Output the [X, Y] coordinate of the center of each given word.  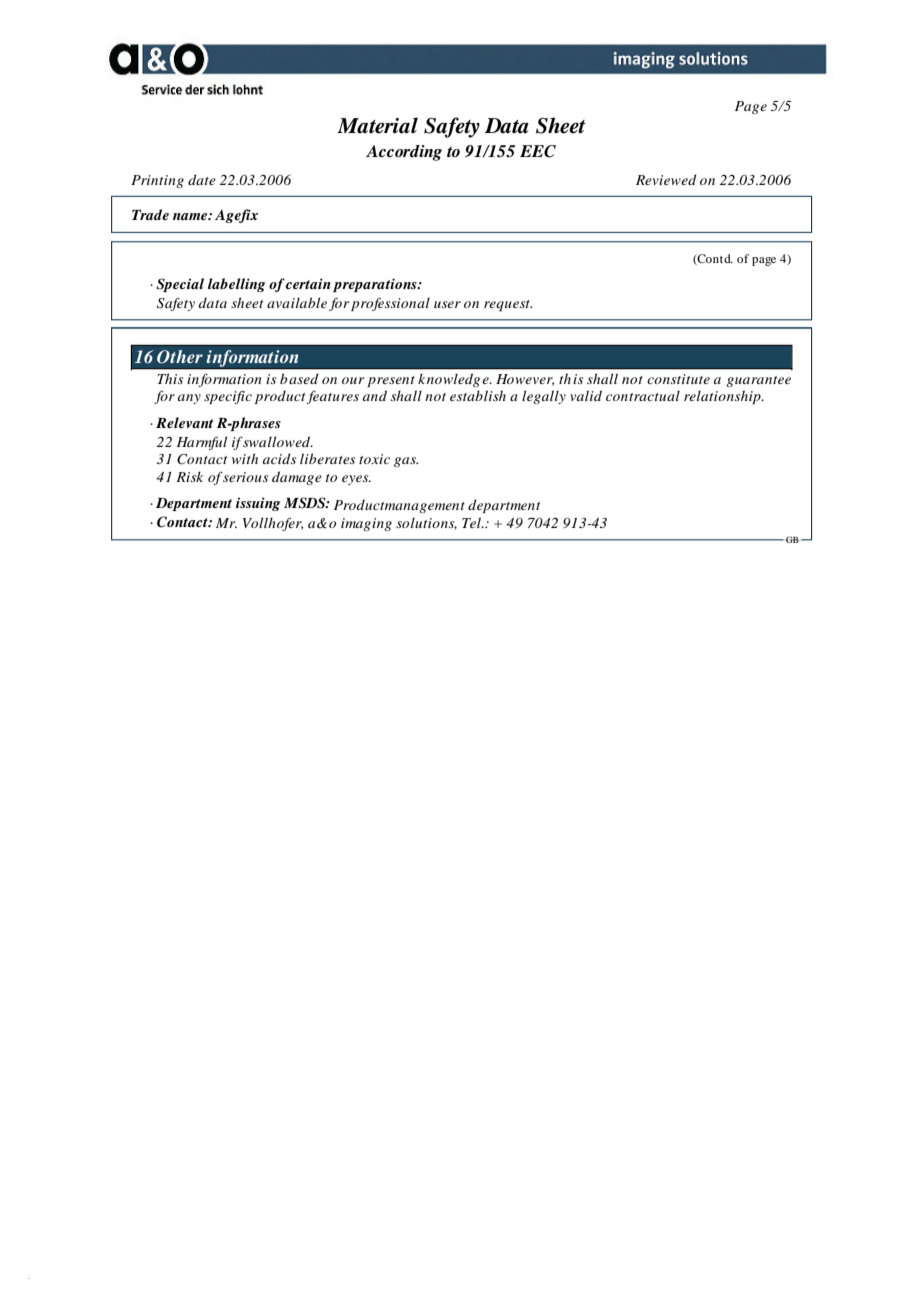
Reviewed [666, 179]
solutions [426, 524]
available [297, 302]
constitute [678, 379]
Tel [472, 522]
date [202, 179]
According [404, 153]
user [447, 304]
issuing [258, 504]
